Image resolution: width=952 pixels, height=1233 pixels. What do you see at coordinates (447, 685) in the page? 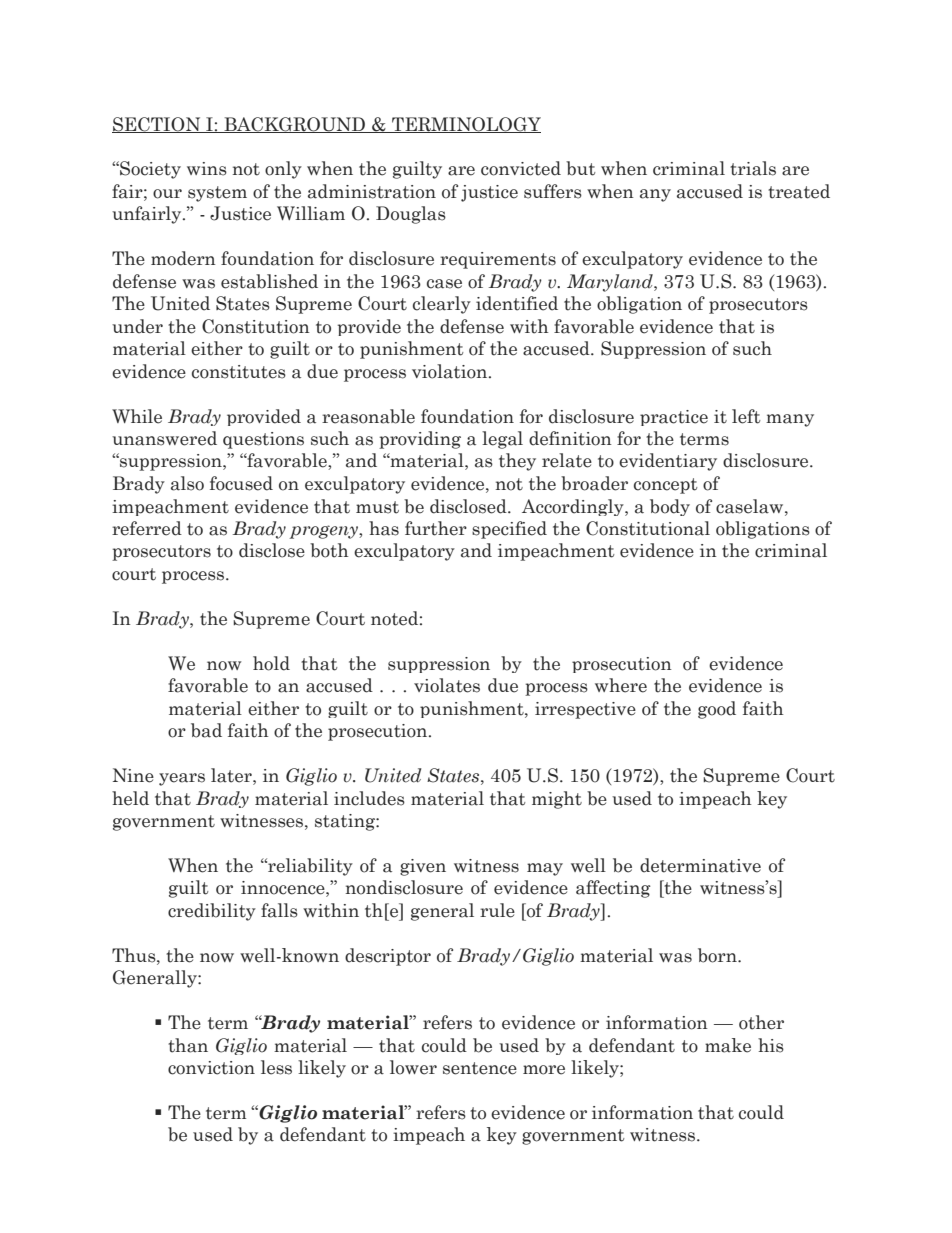
I see `violates` at bounding box center [447, 685].
